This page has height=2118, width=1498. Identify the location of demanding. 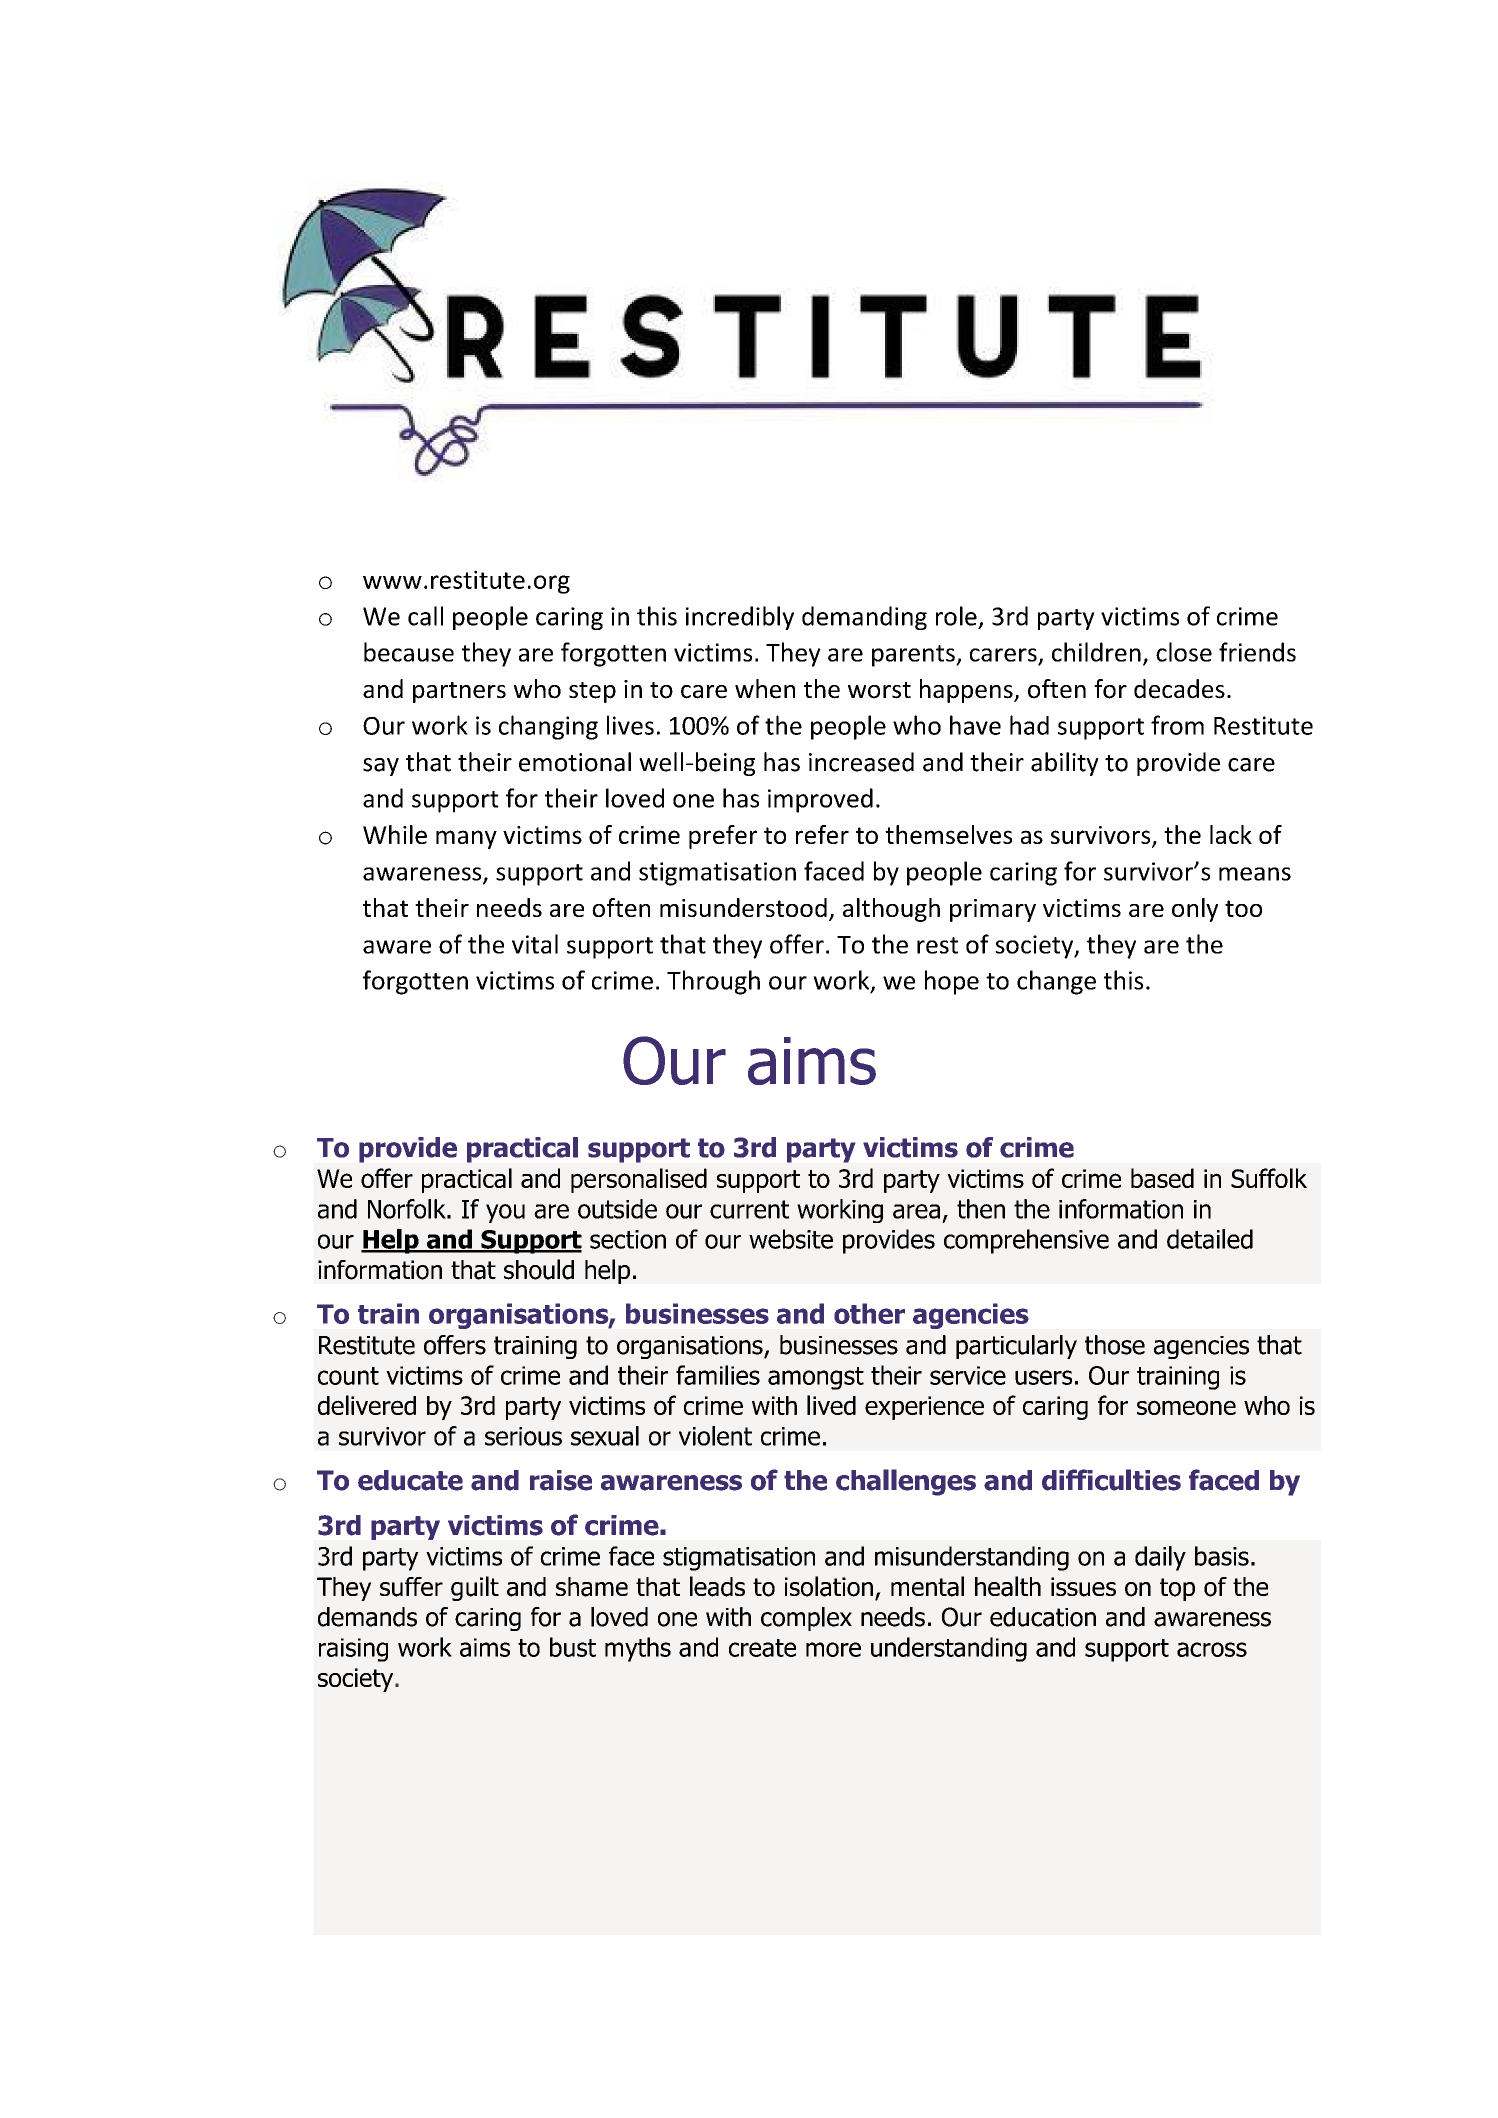
(864, 618).
